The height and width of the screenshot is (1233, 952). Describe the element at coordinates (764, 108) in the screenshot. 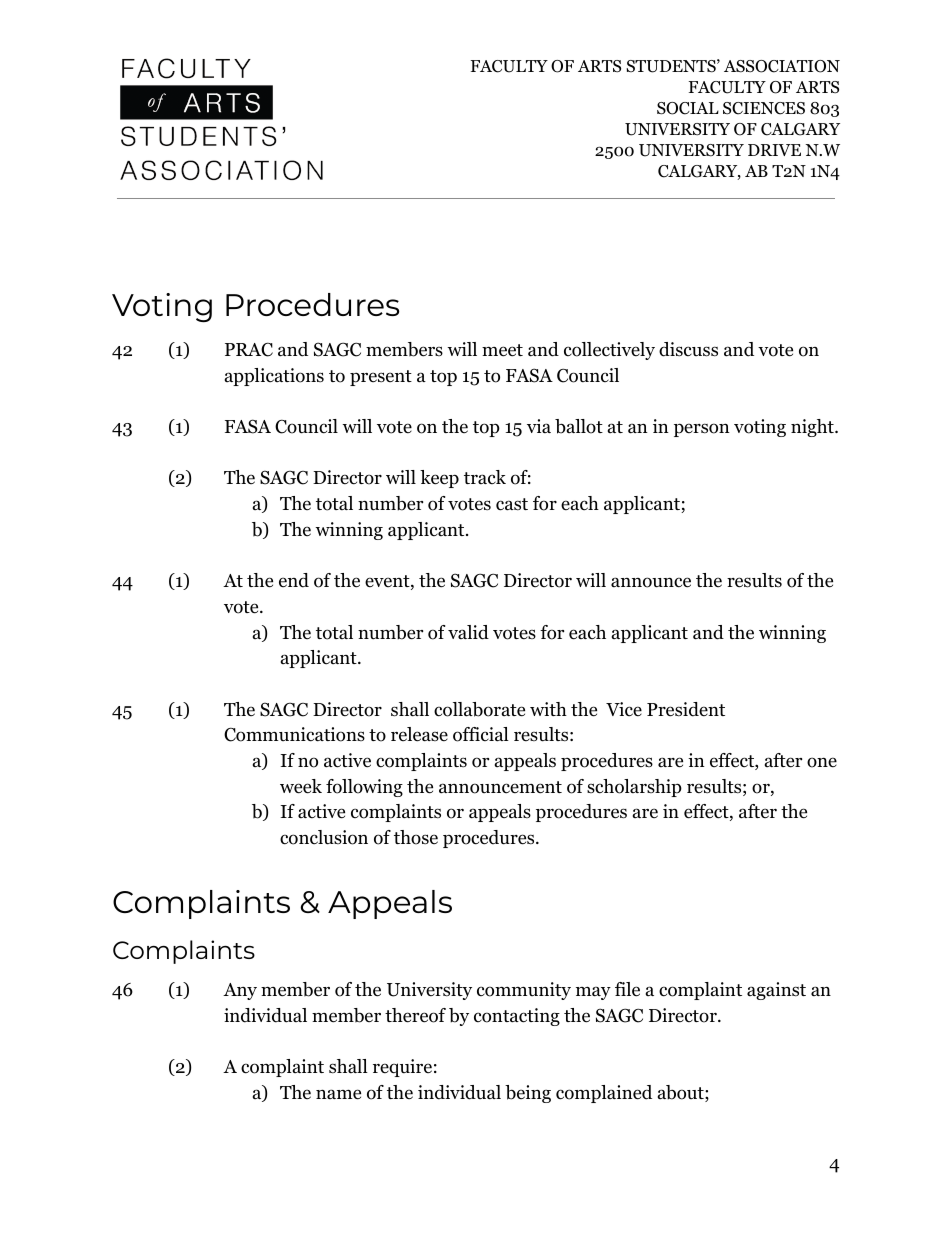

I see `SCIENCES` at that location.
